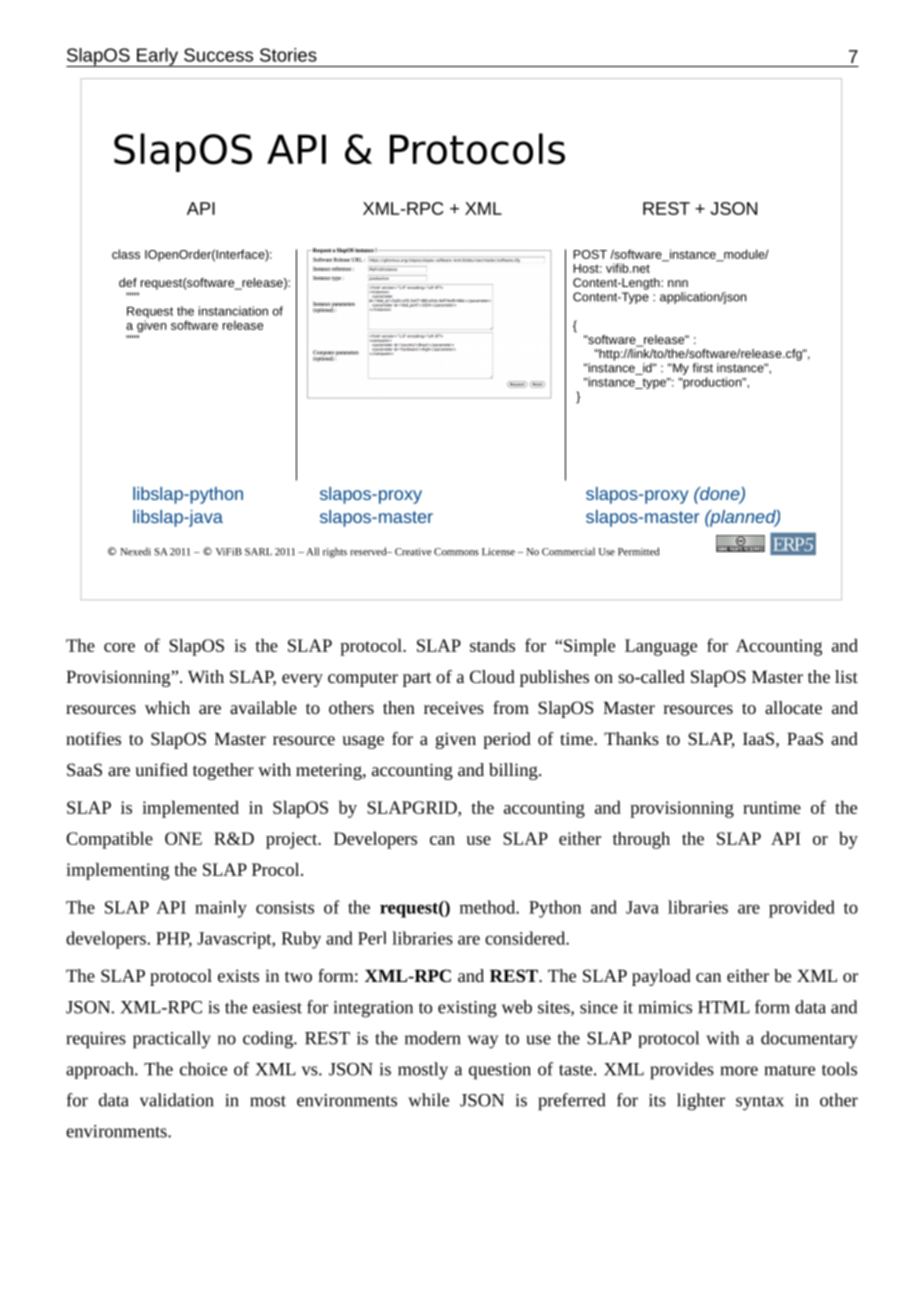 The image size is (924, 1308). Describe the element at coordinates (590, 254) in the image. I see `POST` at that location.
